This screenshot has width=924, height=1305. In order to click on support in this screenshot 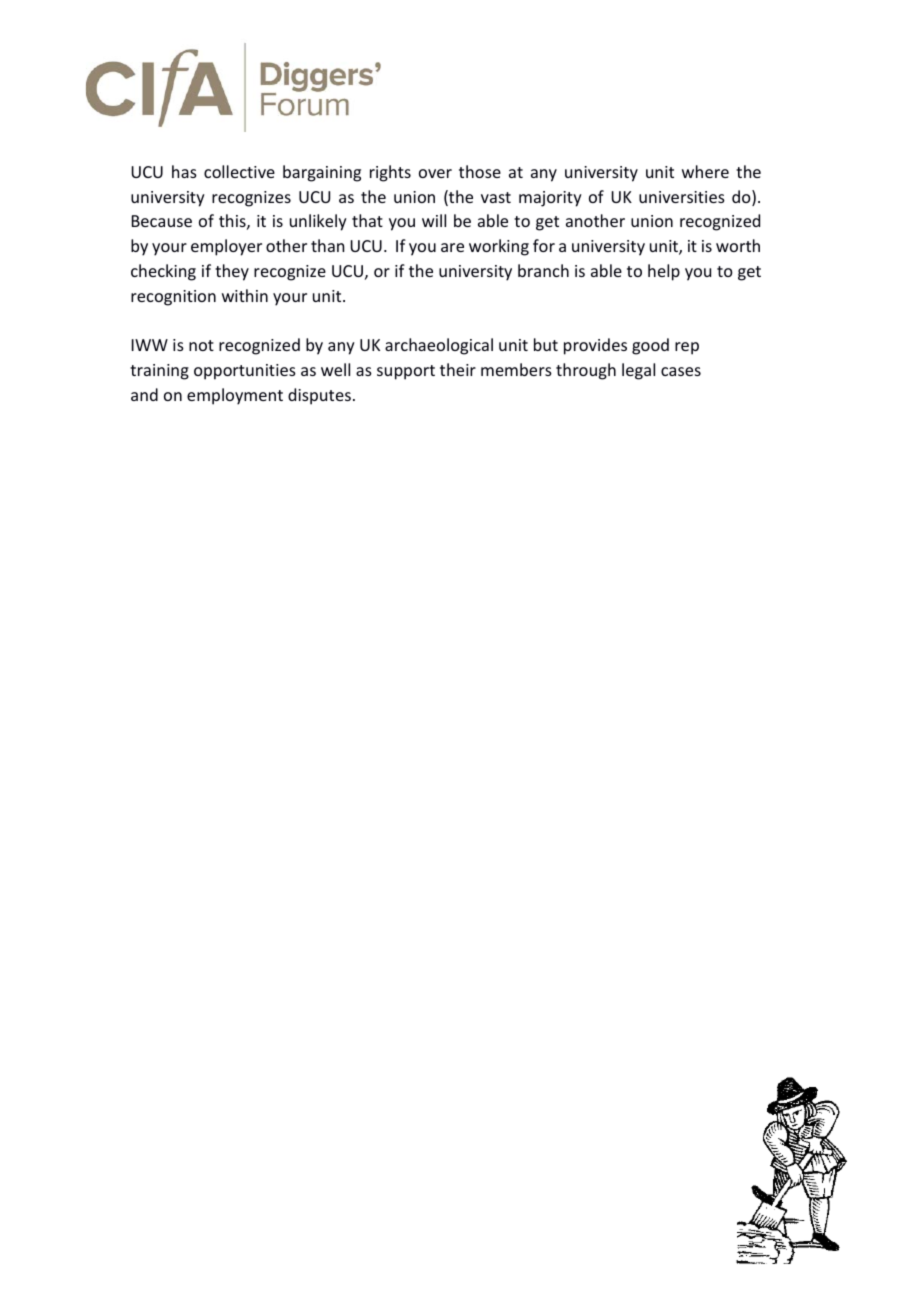, I will do `click(406, 372)`.
